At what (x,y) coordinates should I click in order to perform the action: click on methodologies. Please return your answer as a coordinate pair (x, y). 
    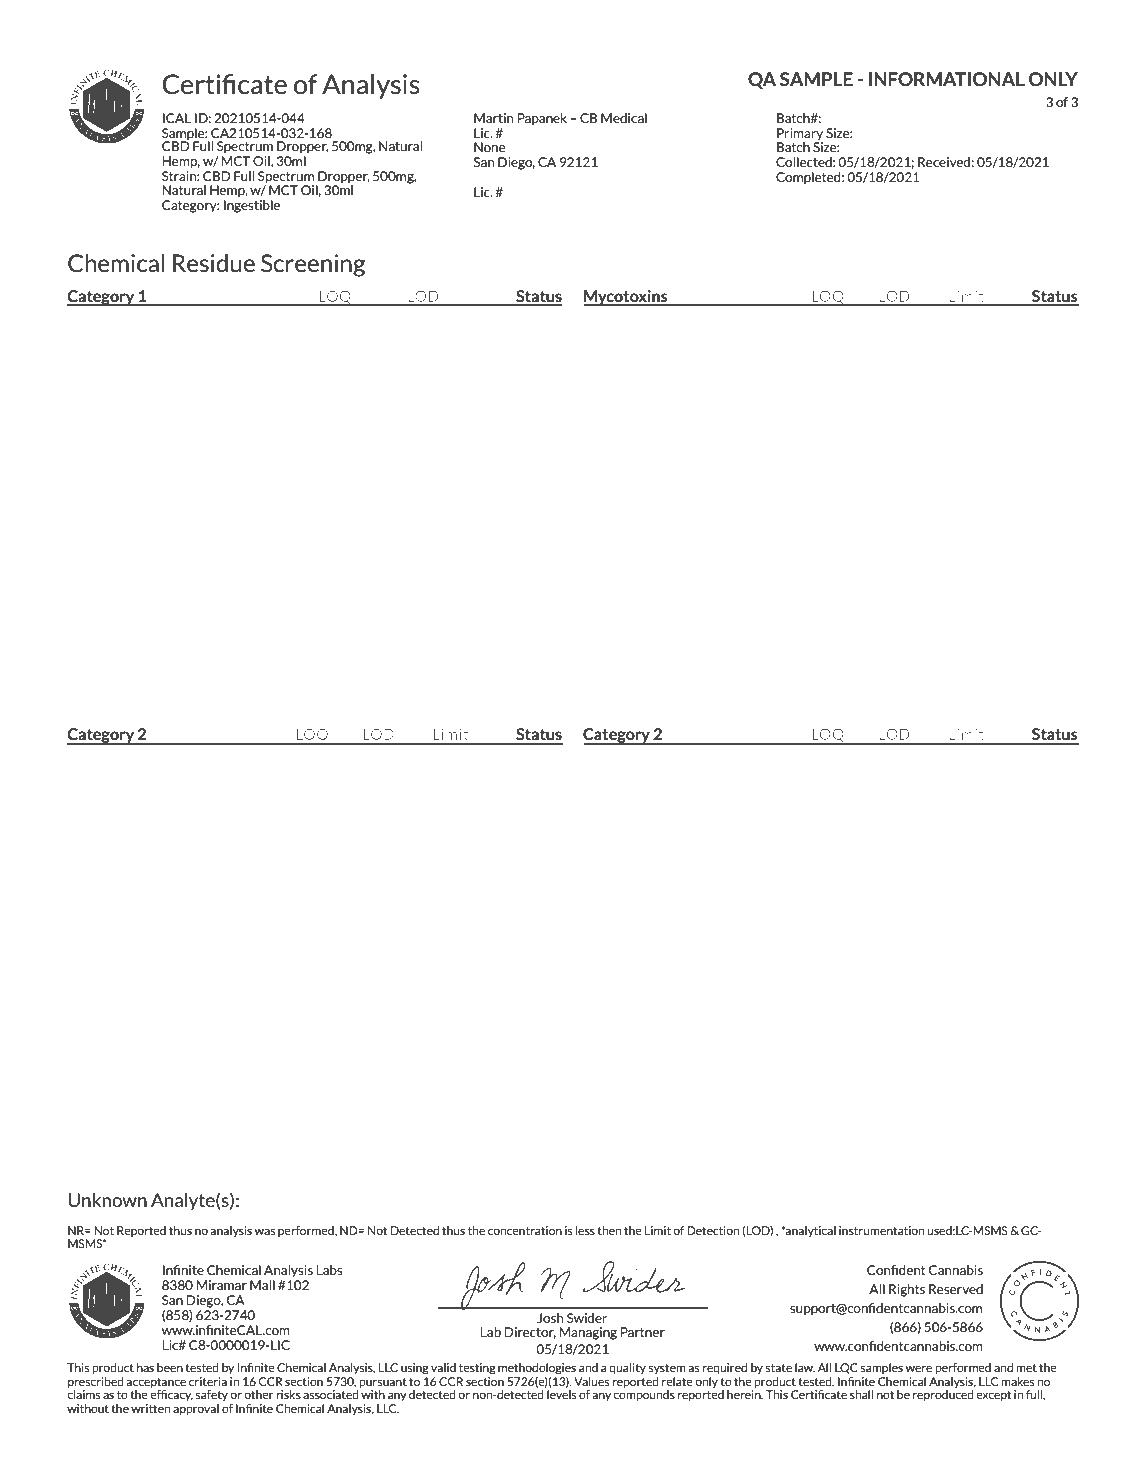
    Looking at the image, I should click on (537, 1369).
